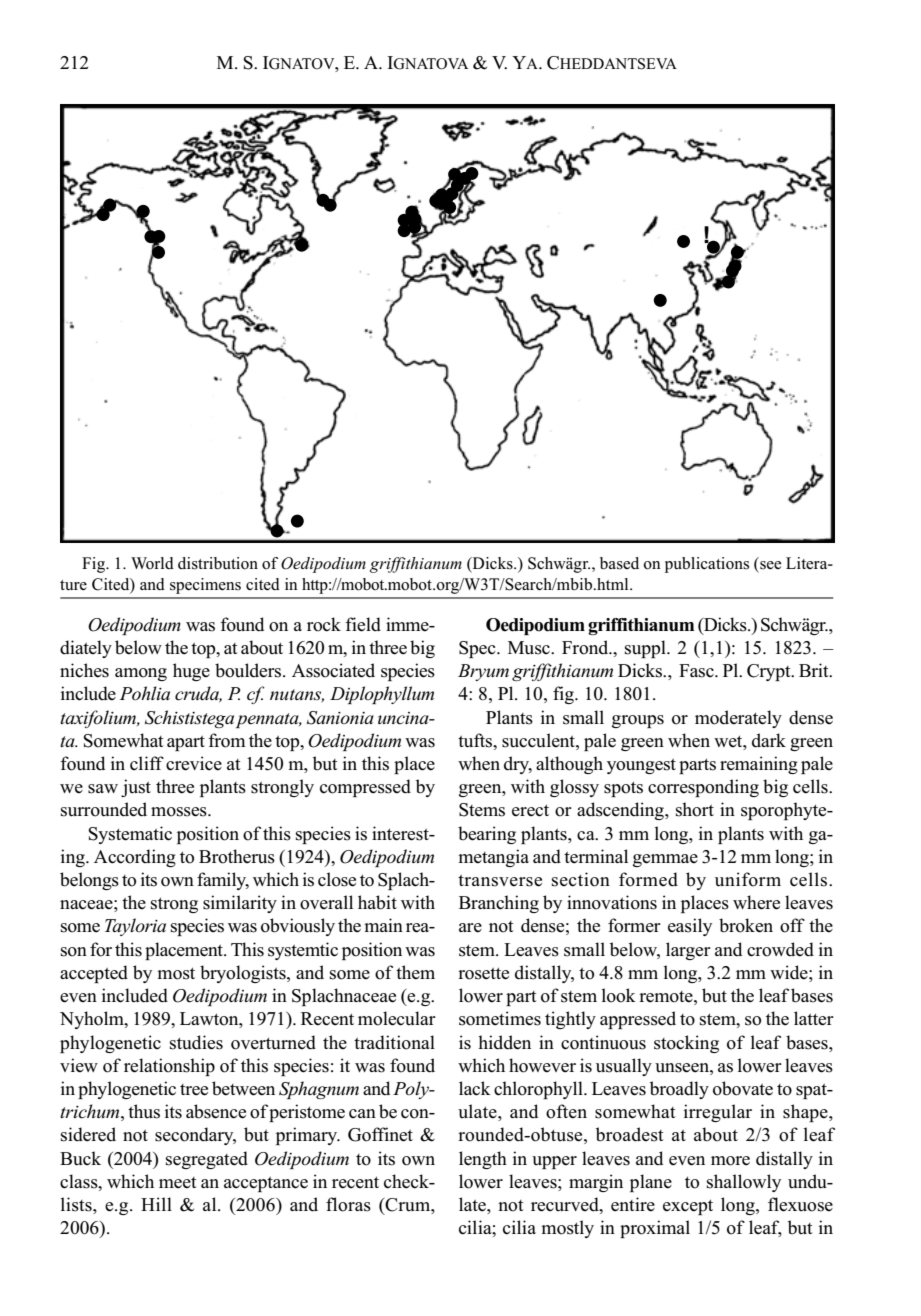  I want to click on World, so click(152, 563).
